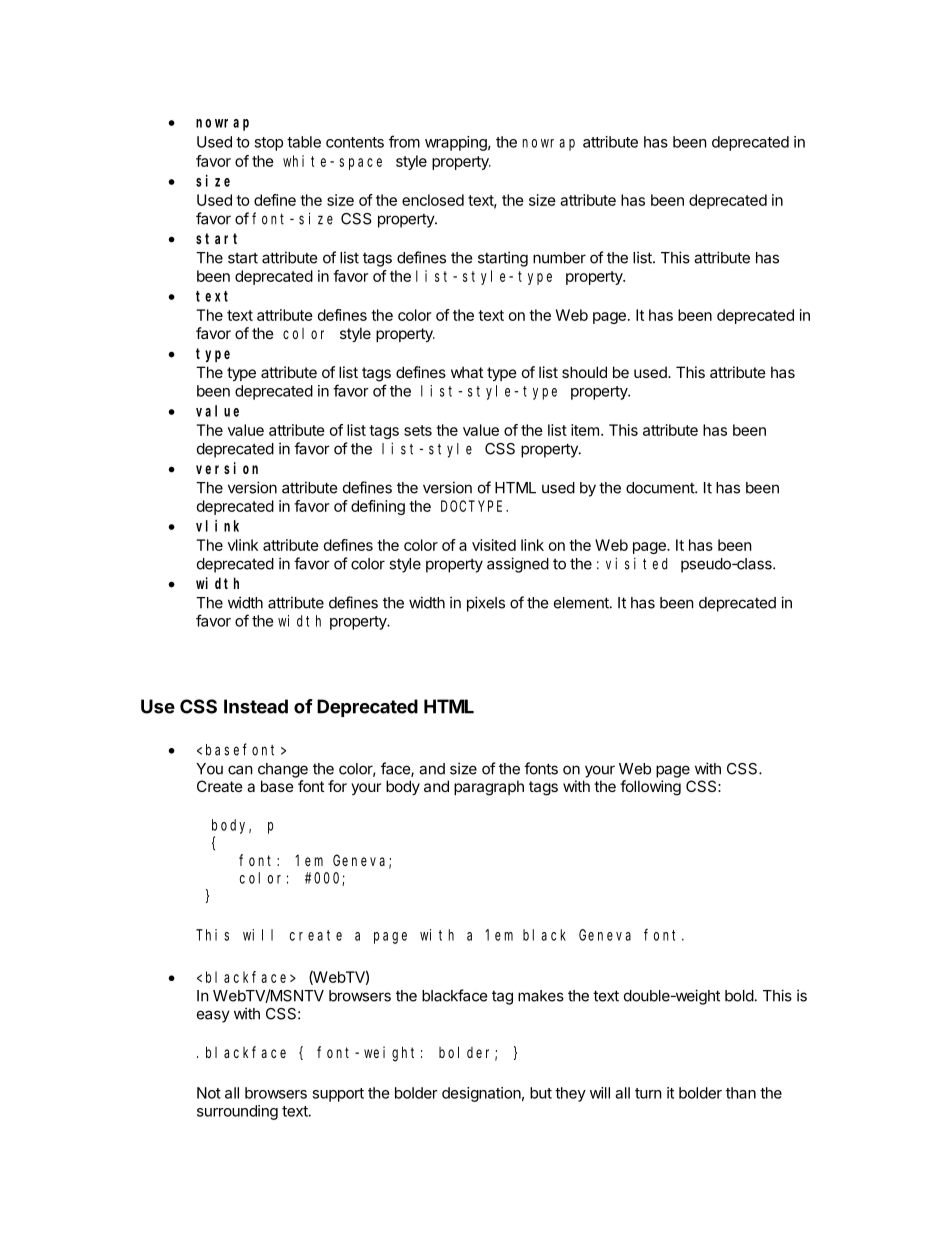 The image size is (952, 1233). Describe the element at coordinates (584, 372) in the image. I see `should` at that location.
